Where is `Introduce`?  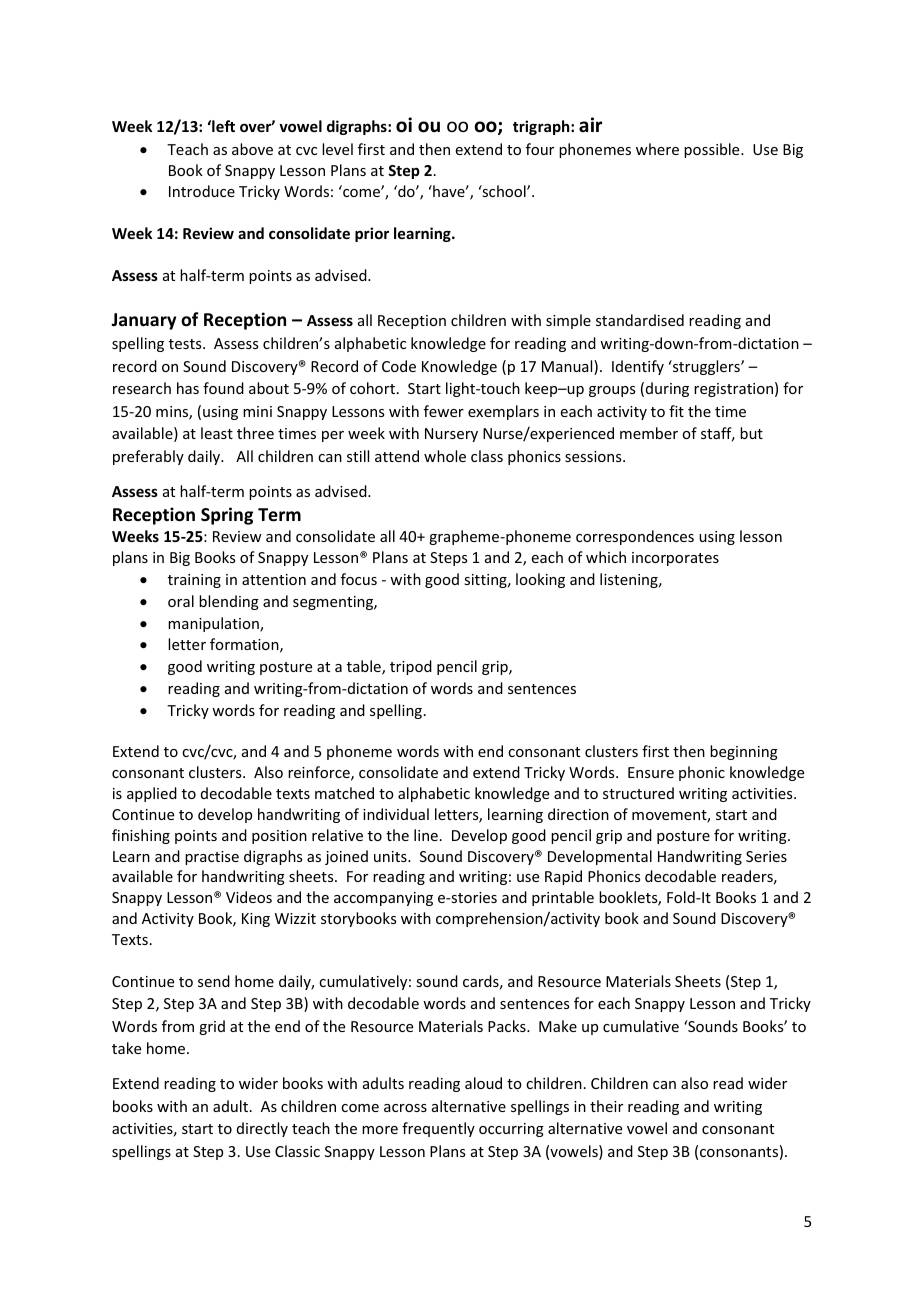 Introduce is located at coordinates (202, 191).
